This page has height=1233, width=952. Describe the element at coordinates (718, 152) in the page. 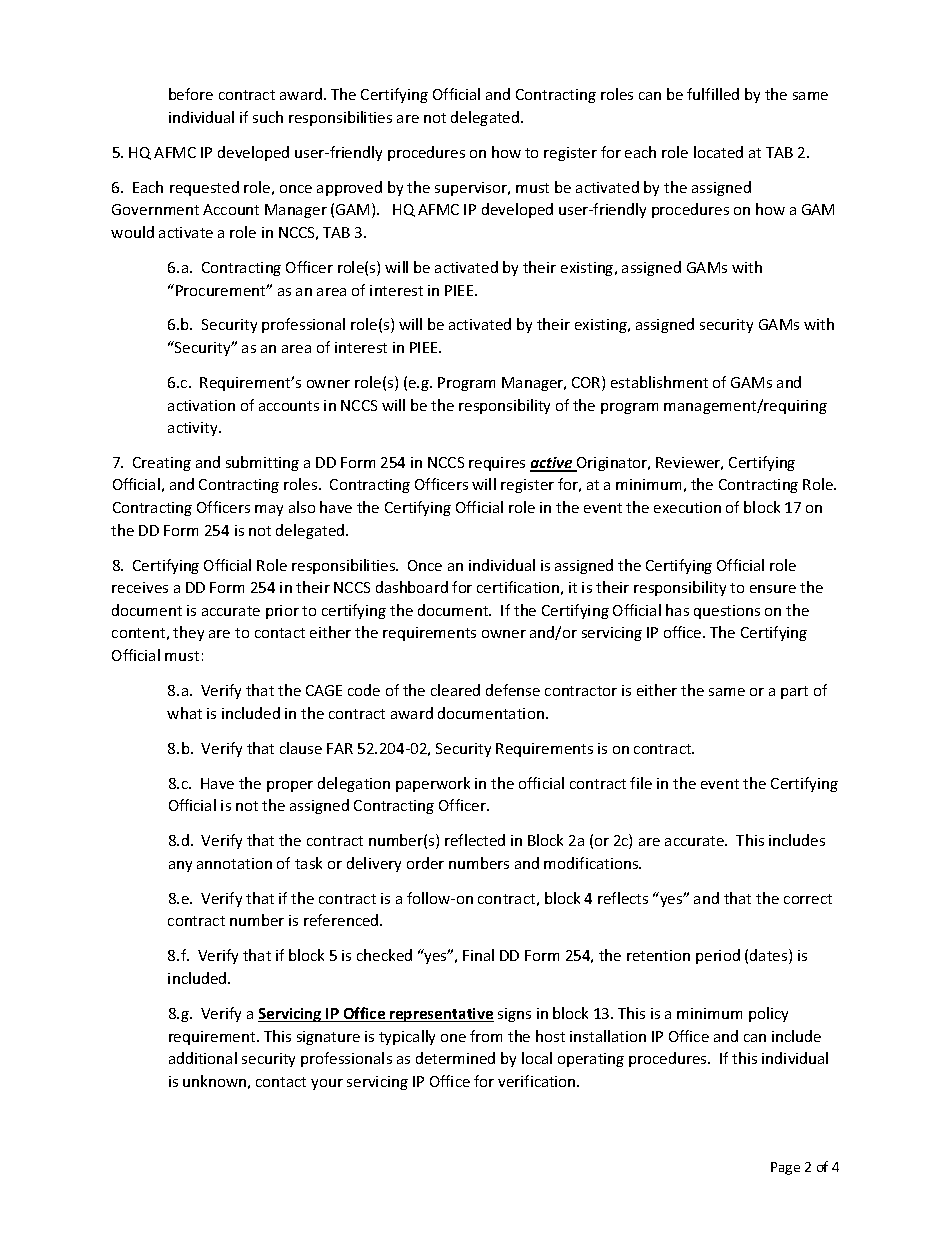

I see `located` at that location.
